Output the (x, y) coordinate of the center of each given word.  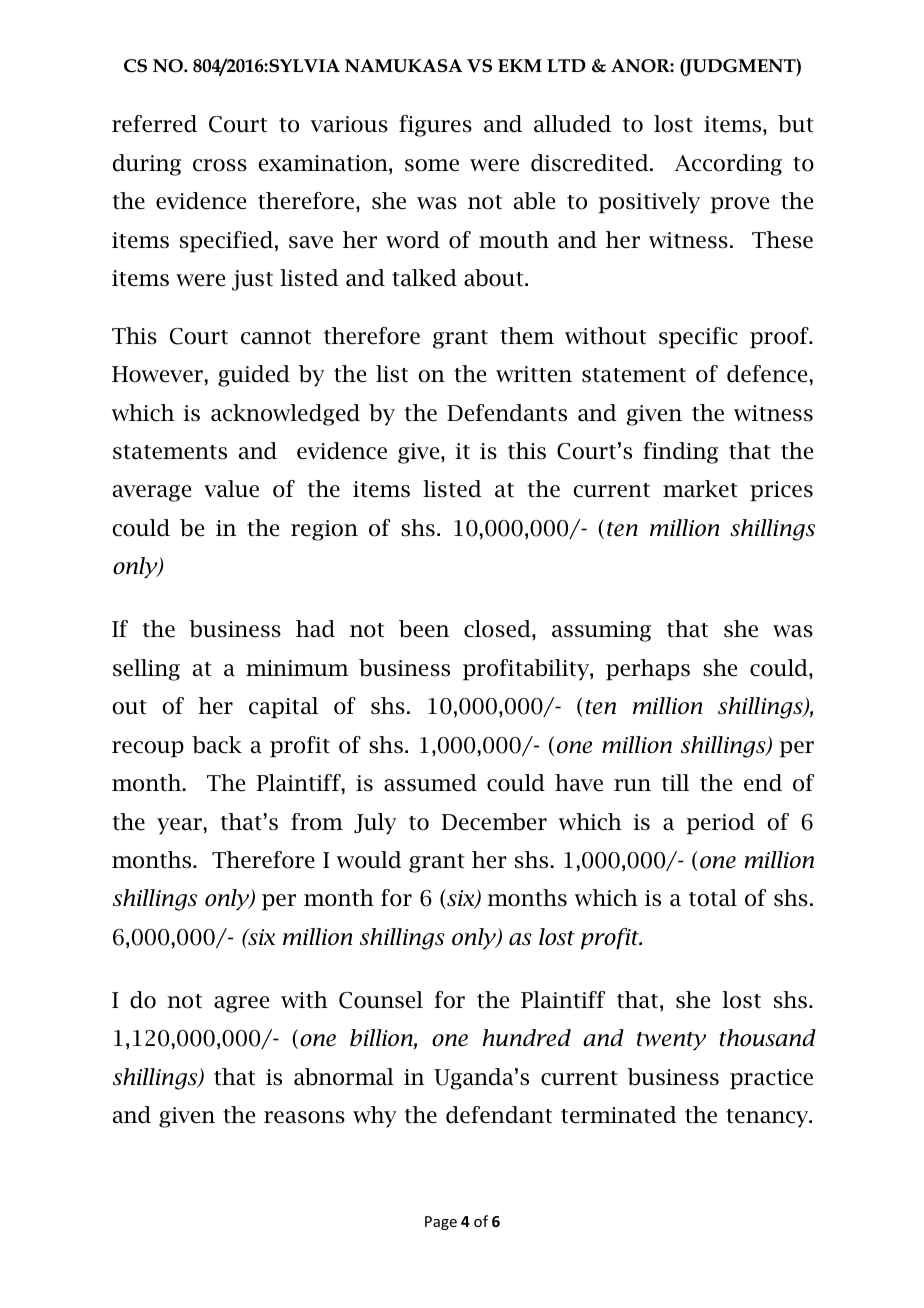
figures (435, 126)
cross (220, 165)
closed (498, 629)
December (494, 822)
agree (241, 1004)
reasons (304, 1117)
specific (698, 338)
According (728, 165)
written (534, 374)
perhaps (648, 670)
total (713, 898)
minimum (297, 668)
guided (254, 376)
